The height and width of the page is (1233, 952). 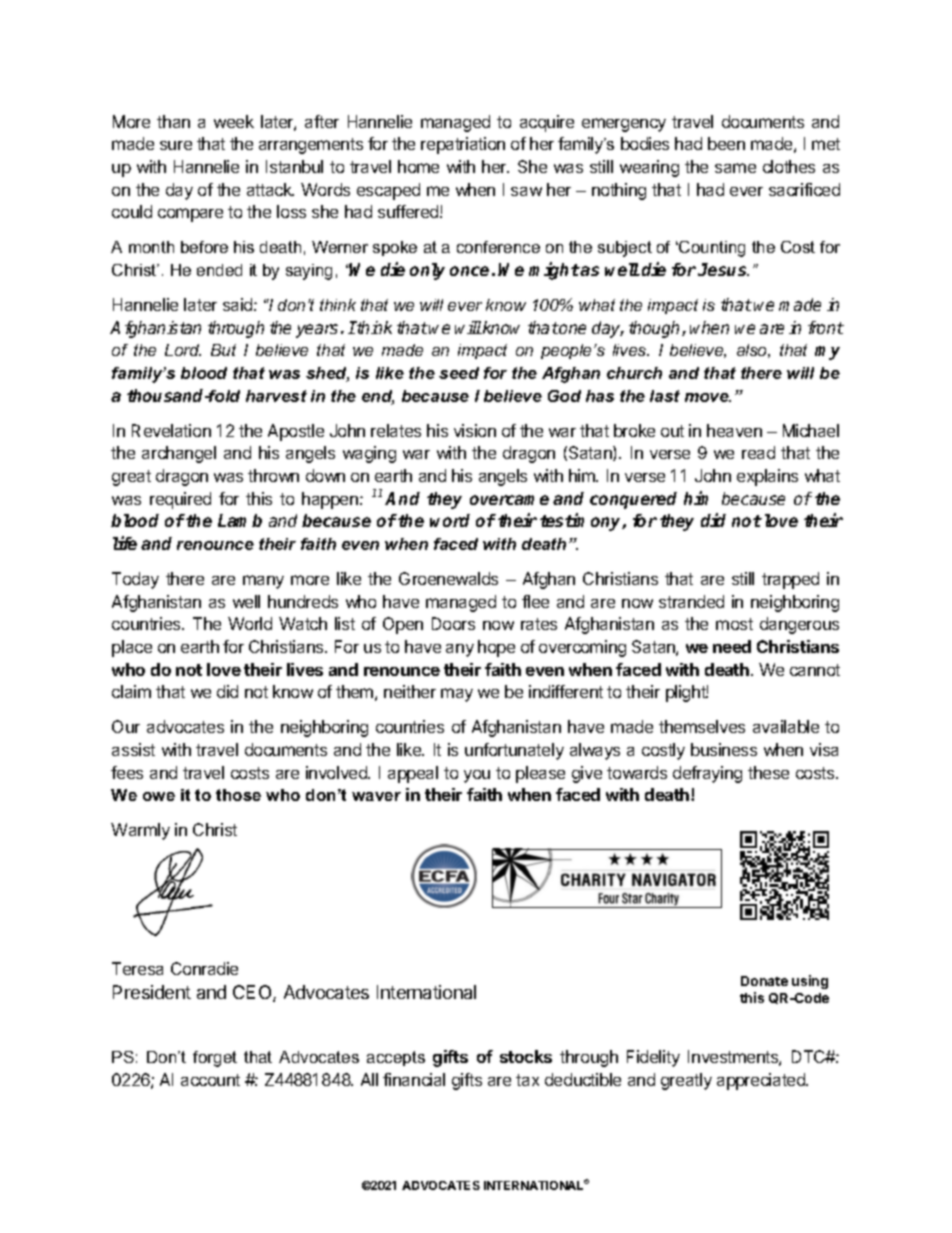 I want to click on most, so click(x=734, y=624).
